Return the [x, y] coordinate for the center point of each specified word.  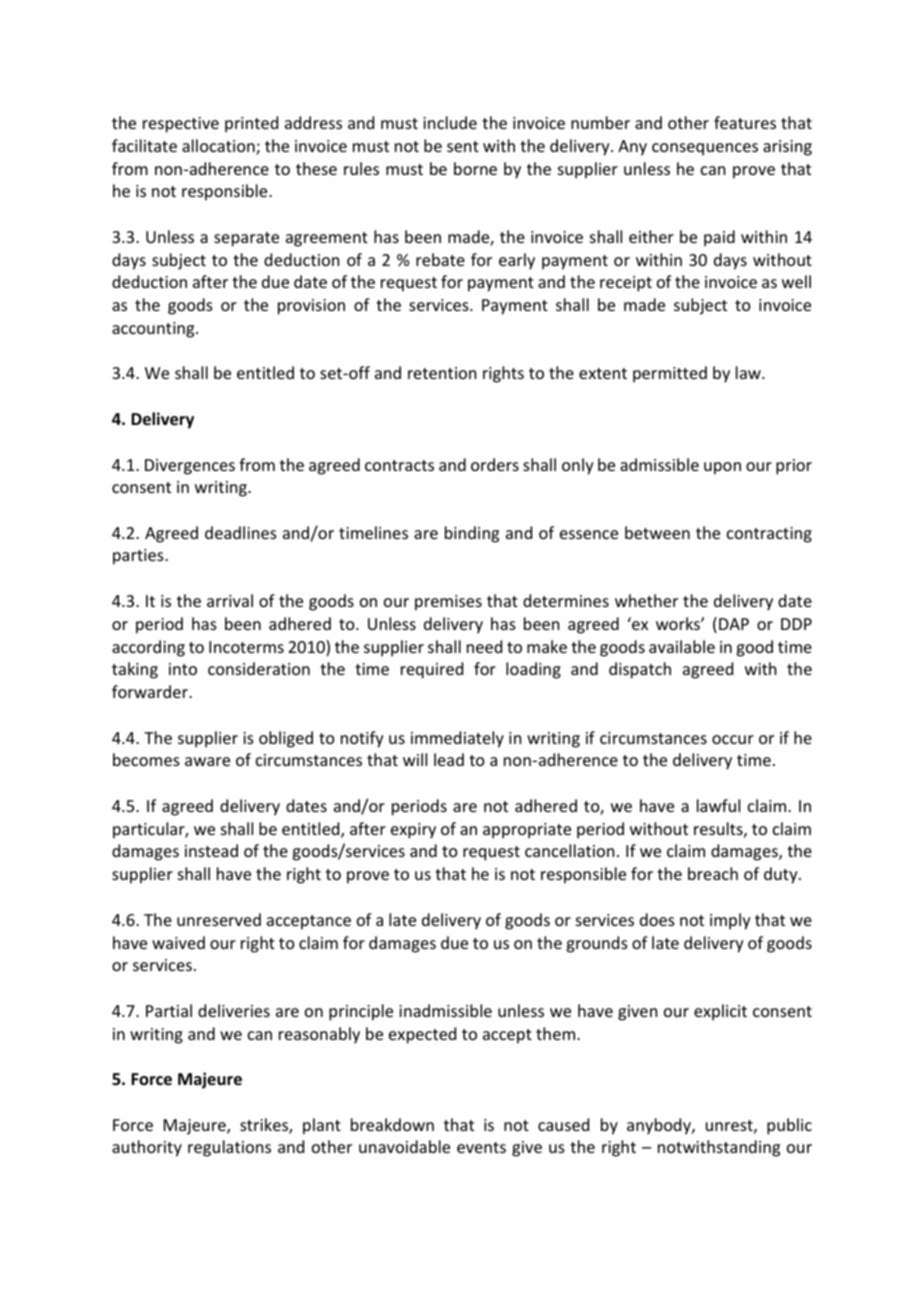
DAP [734, 624]
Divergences [190, 467]
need [484, 646]
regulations [229, 1148]
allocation [219, 147]
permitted [670, 374]
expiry [413, 831]
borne [475, 168]
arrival [230, 600]
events [481, 1147]
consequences [705, 149]
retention [442, 373]
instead [211, 850]
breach [713, 873]
